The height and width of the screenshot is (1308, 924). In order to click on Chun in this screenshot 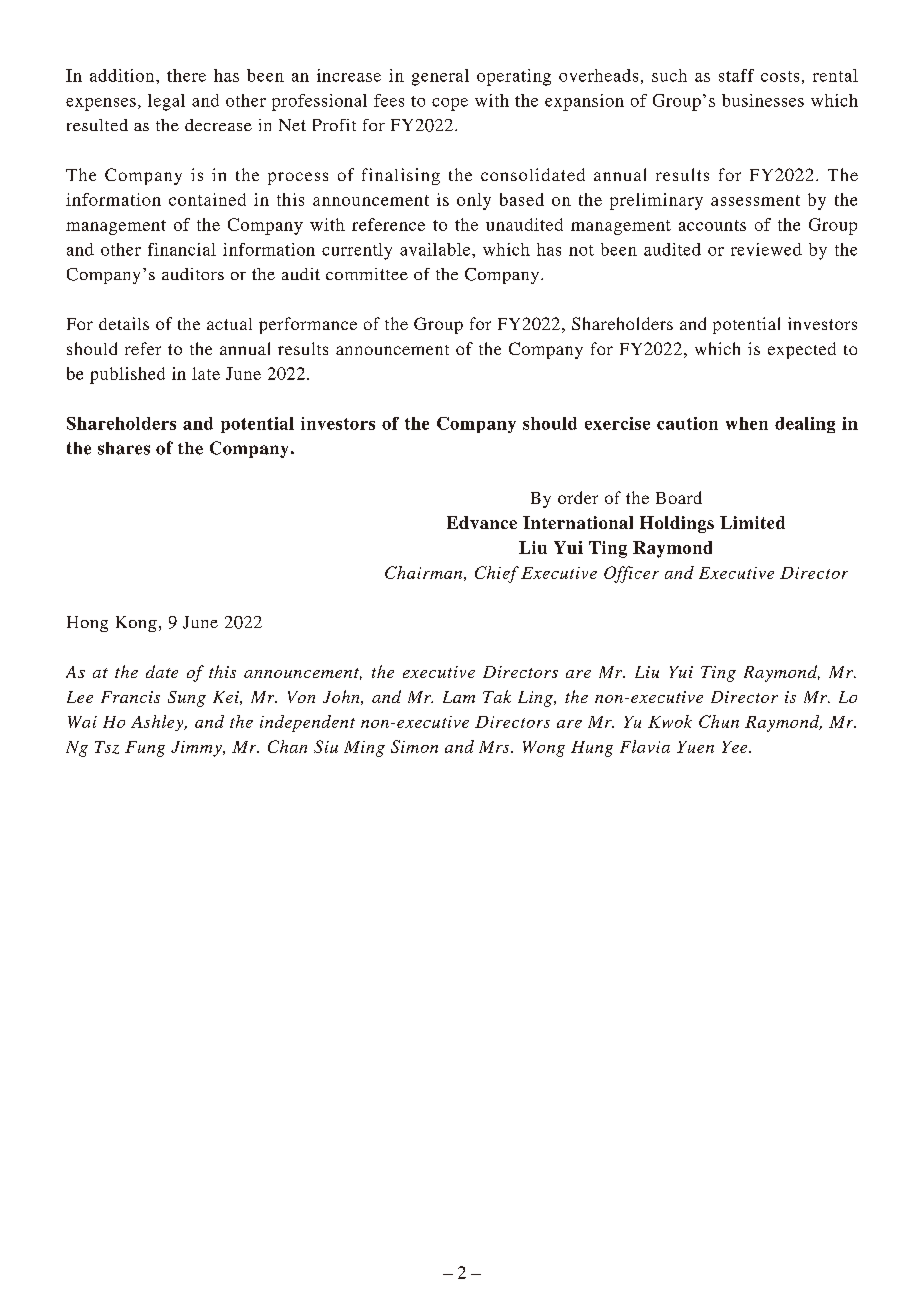, I will do `click(719, 721)`.
